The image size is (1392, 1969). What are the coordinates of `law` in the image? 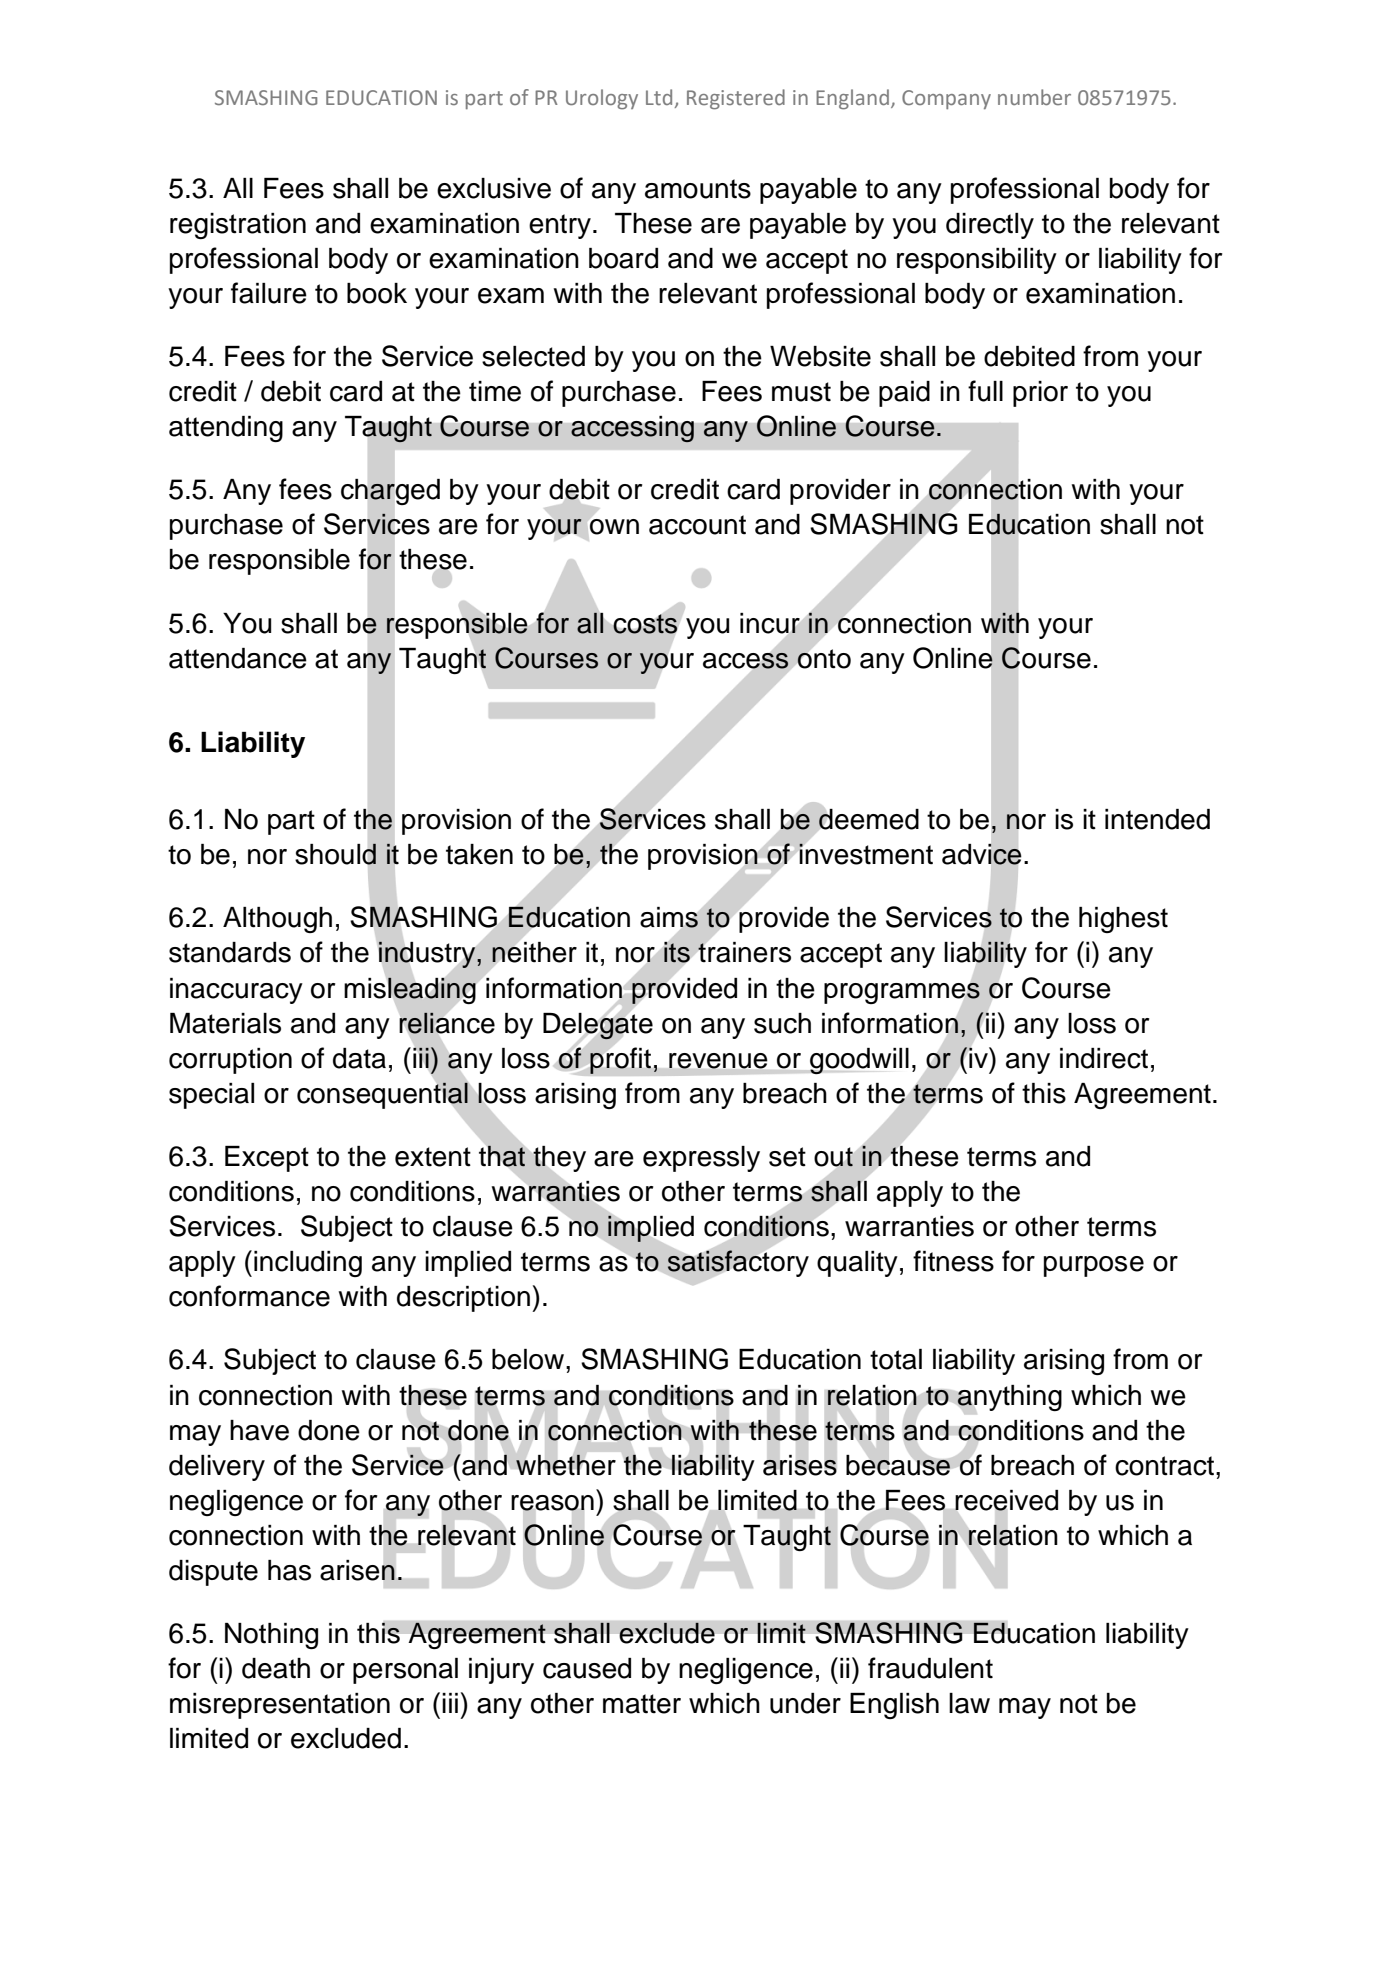 It's located at (969, 1703).
